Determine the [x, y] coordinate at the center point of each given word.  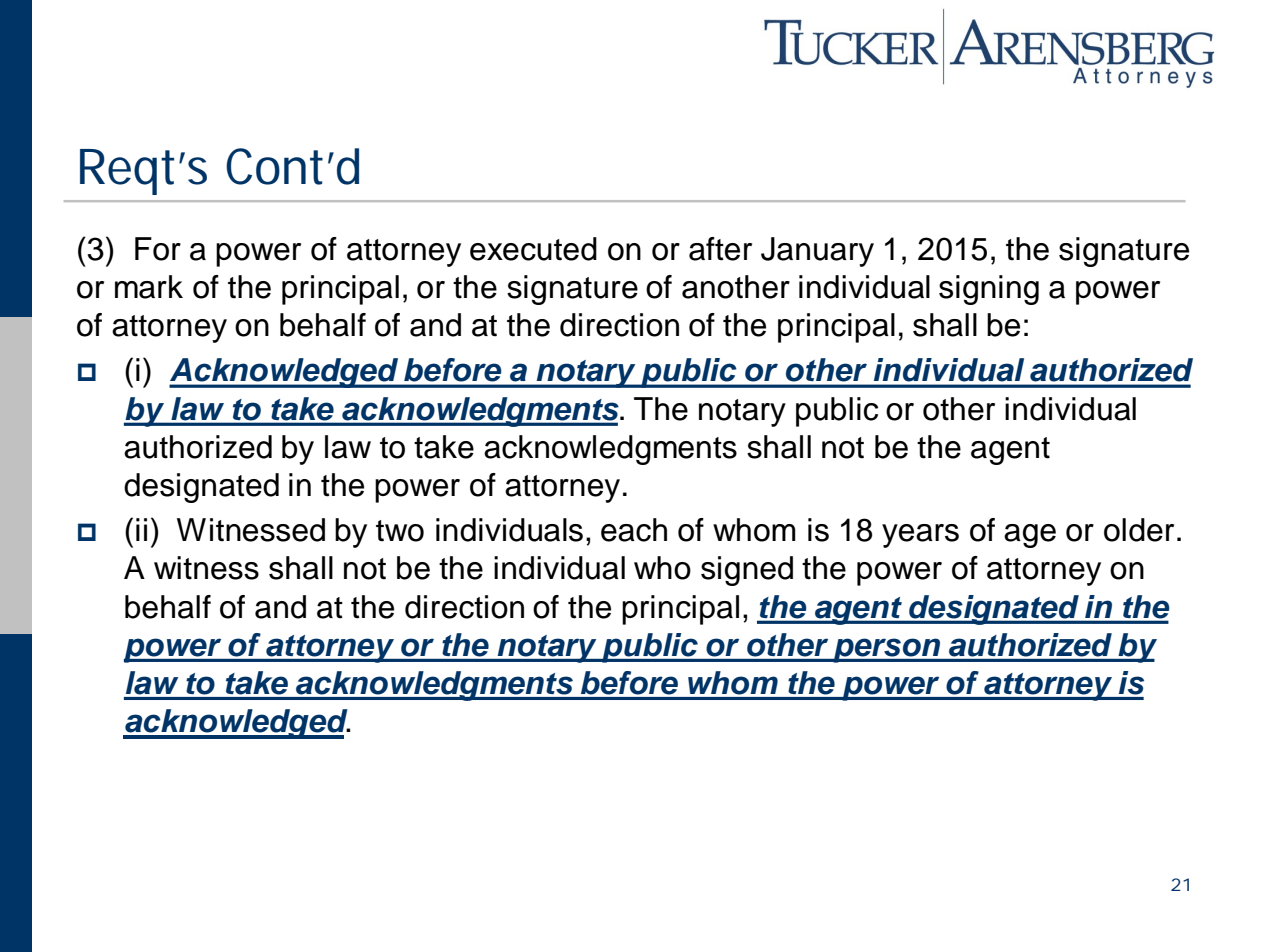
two [400, 531]
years [920, 536]
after [720, 249]
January [817, 252]
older [1139, 530]
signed [747, 571]
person [887, 650]
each [634, 530]
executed [533, 249]
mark [149, 287]
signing [989, 290]
